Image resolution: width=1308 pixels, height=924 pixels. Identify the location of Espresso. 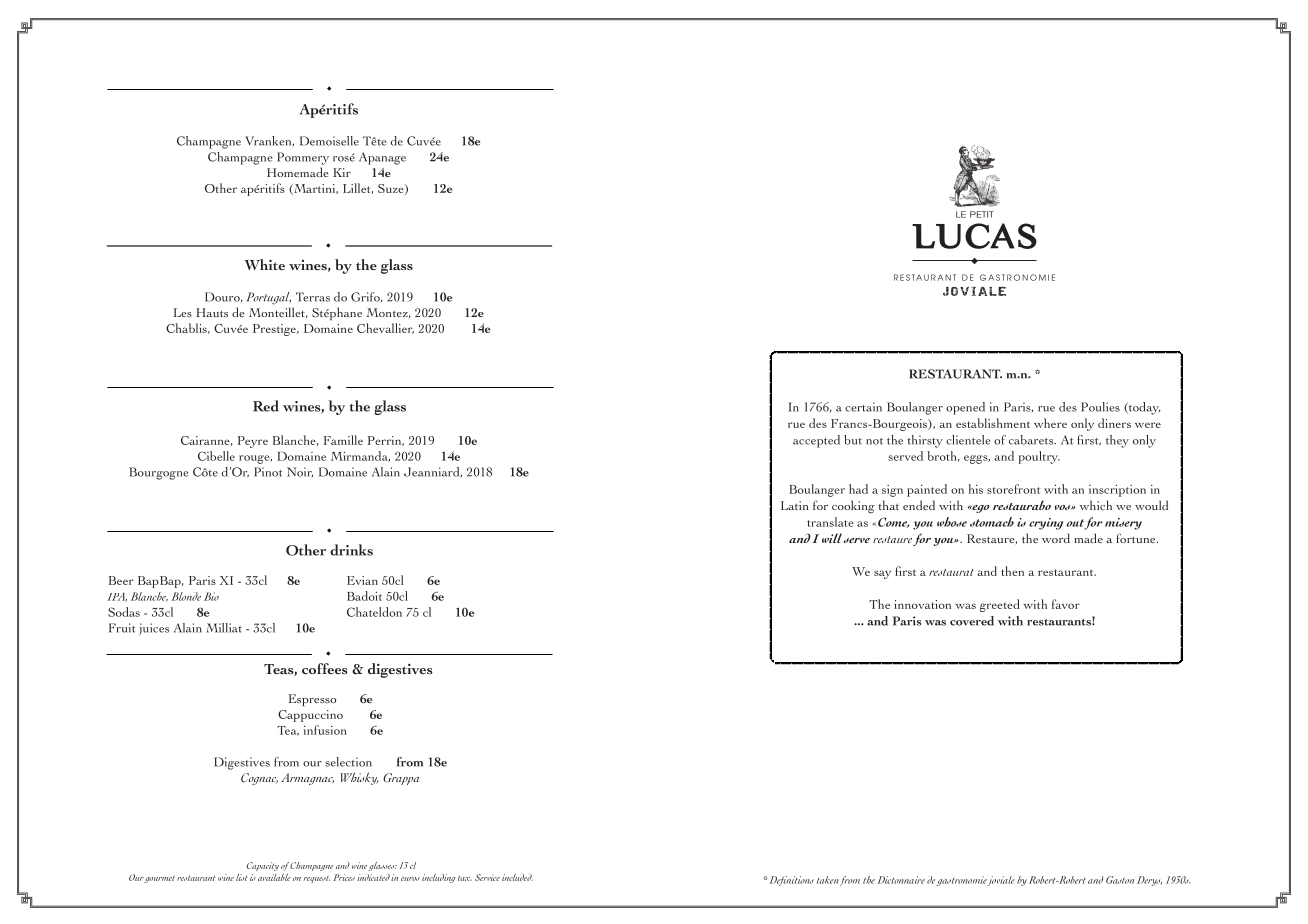
(312, 700).
